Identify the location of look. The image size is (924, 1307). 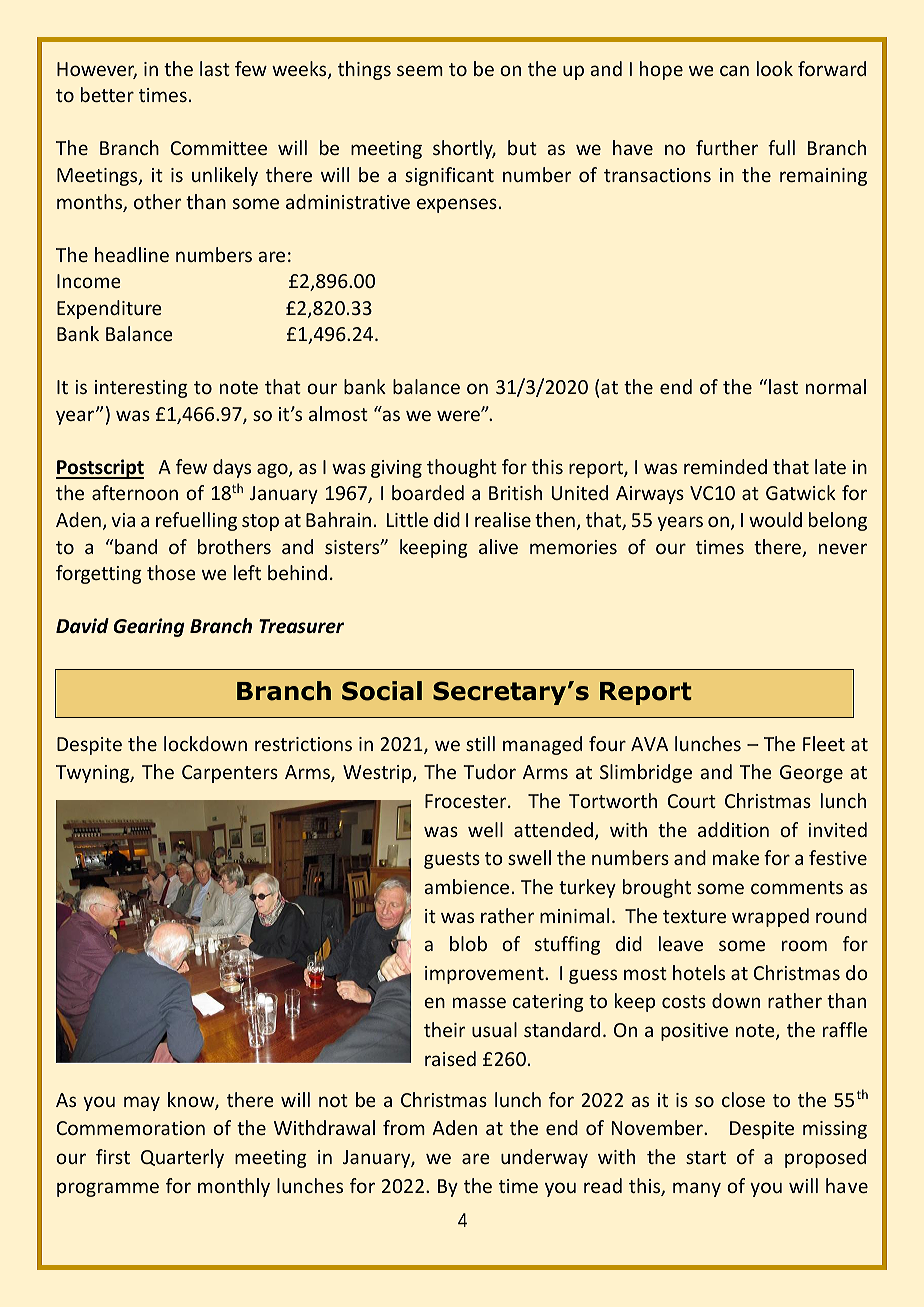
(775, 68).
